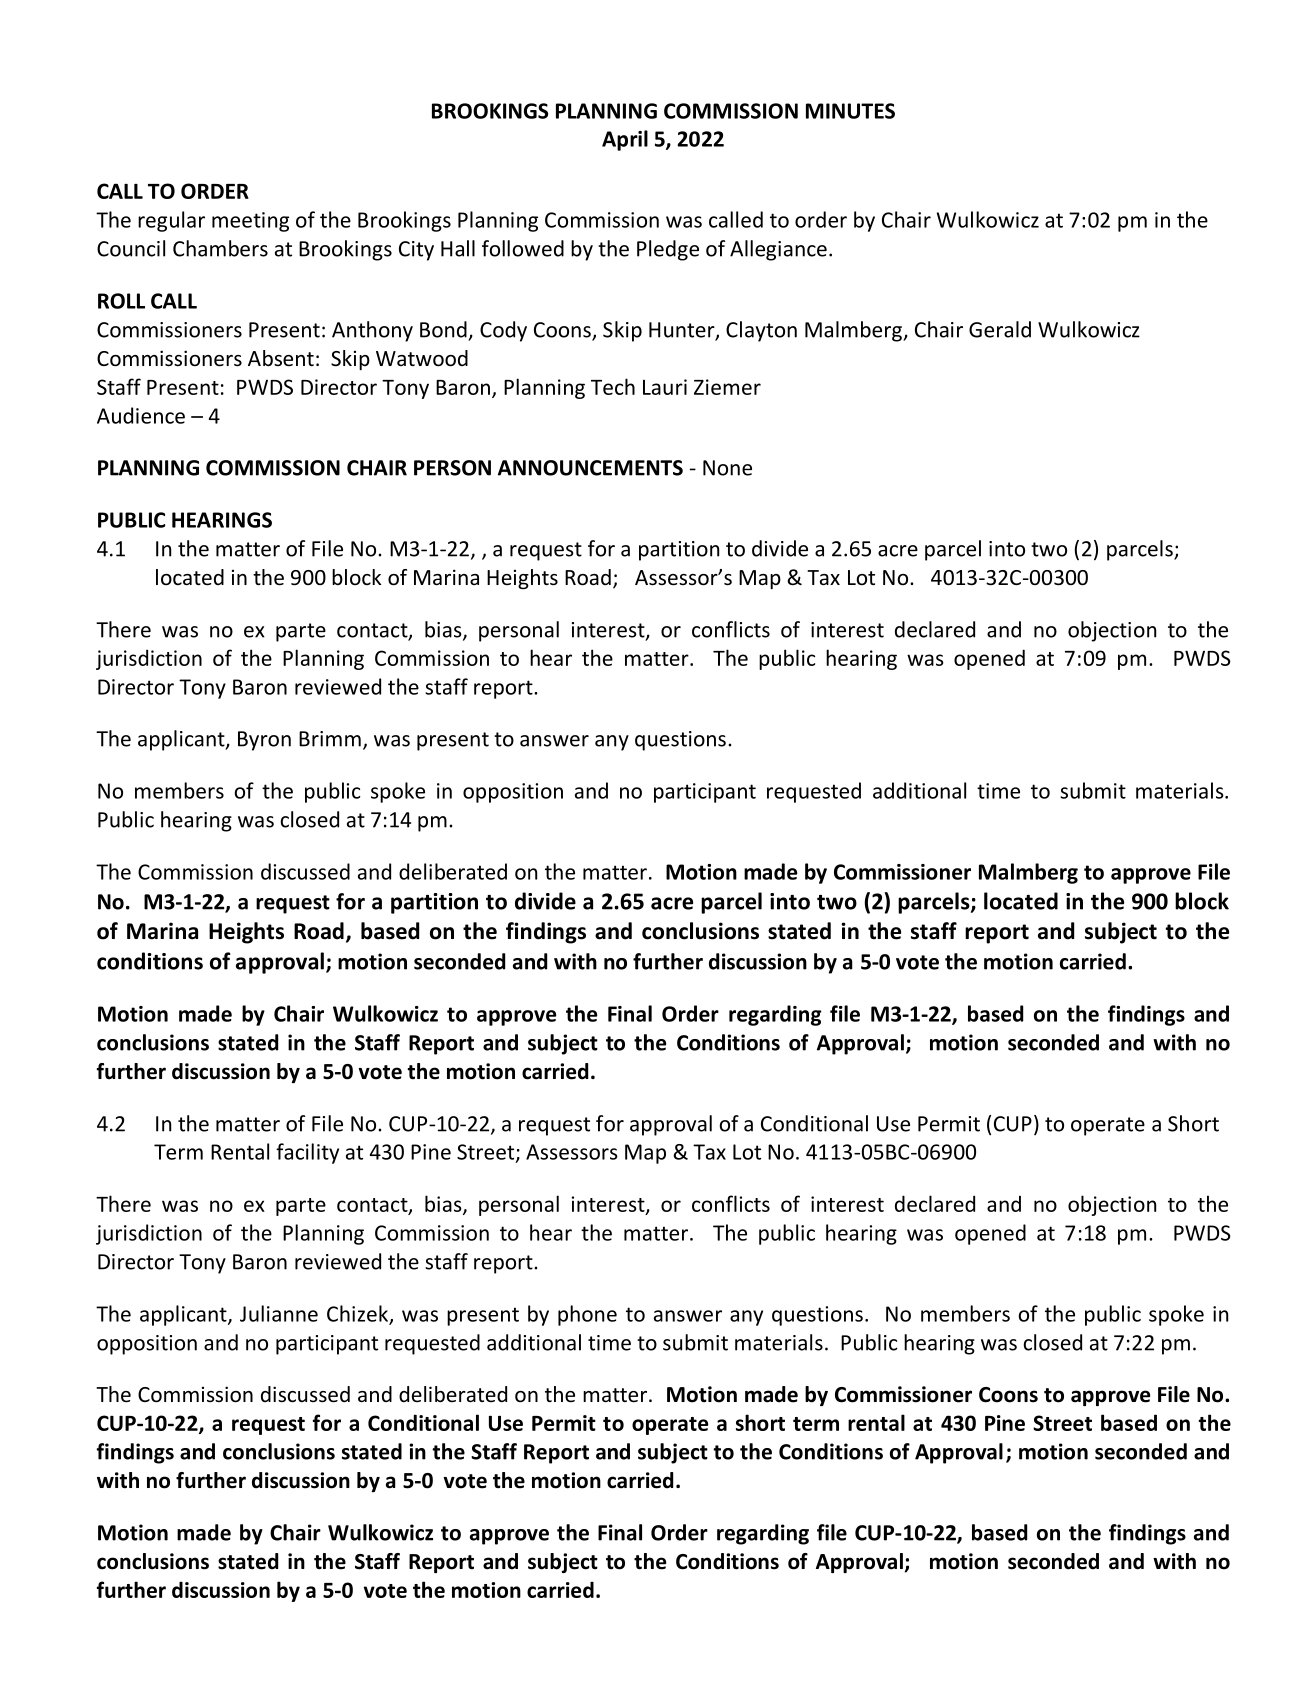 The width and height of the screenshot is (1307, 1691). Describe the element at coordinates (279, 1313) in the screenshot. I see `Julianne` at that location.
